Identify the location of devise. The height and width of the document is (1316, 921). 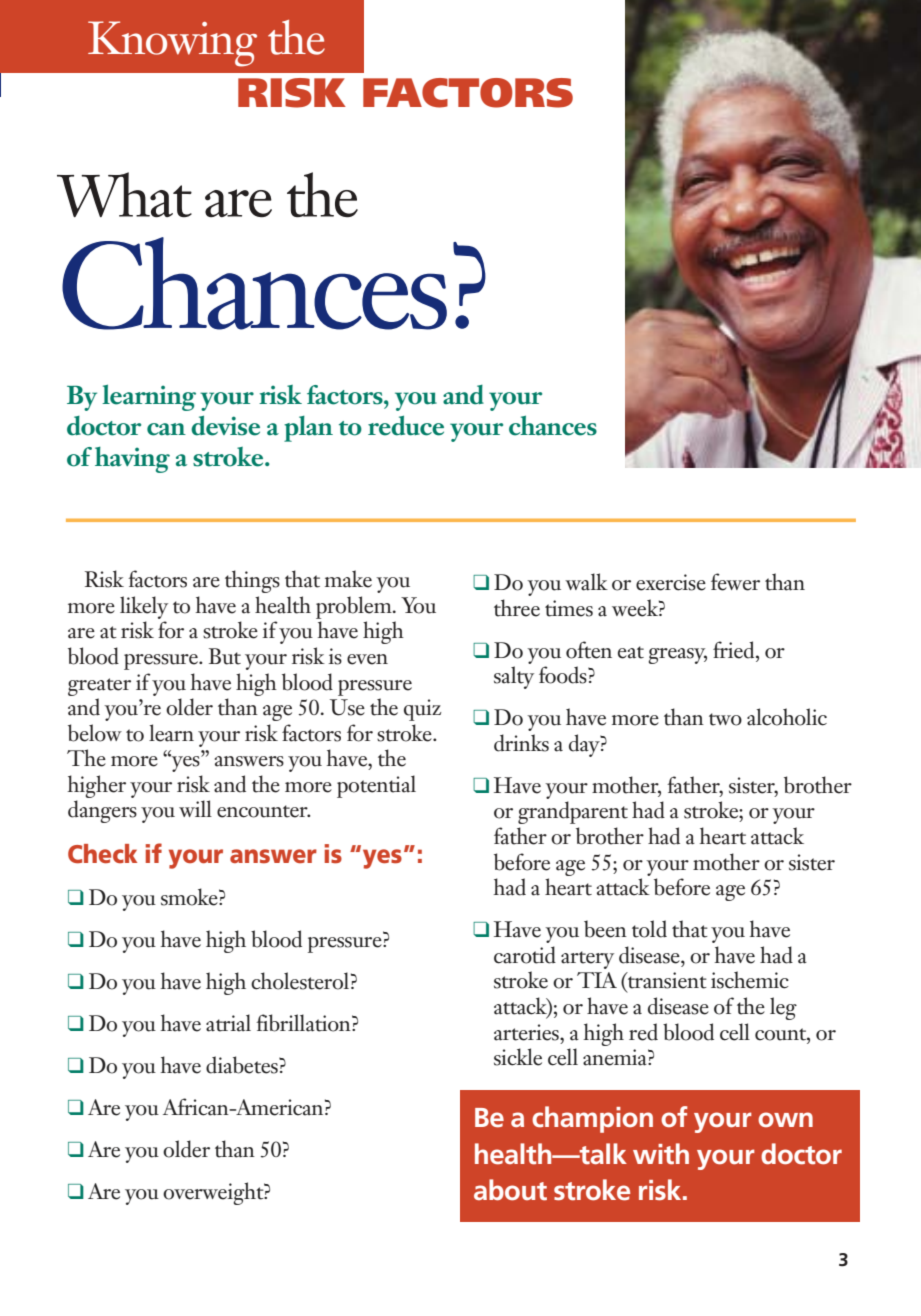
(225, 425).
